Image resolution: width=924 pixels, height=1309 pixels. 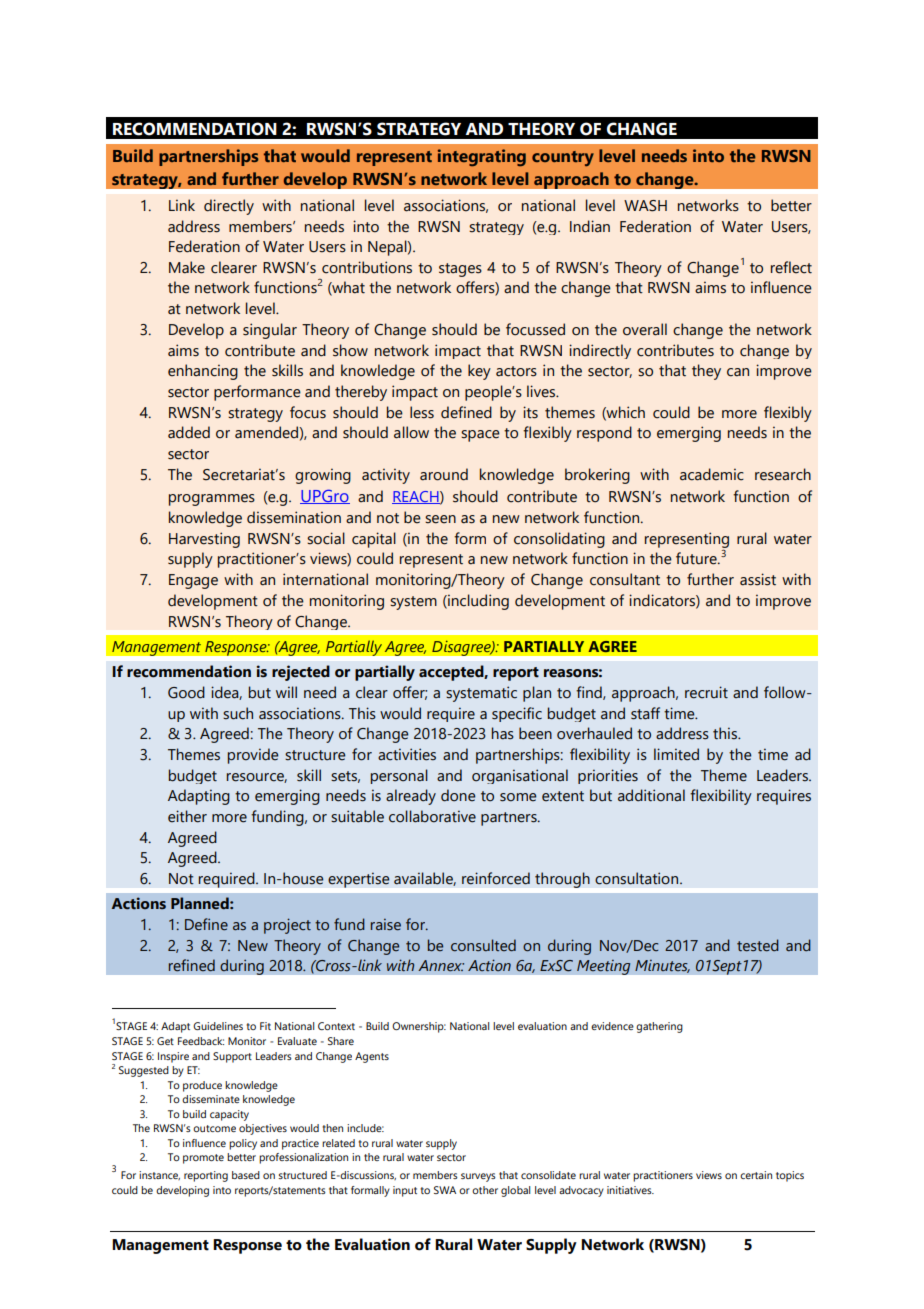 What do you see at coordinates (204, 540) in the screenshot?
I see `Harvesting` at bounding box center [204, 540].
